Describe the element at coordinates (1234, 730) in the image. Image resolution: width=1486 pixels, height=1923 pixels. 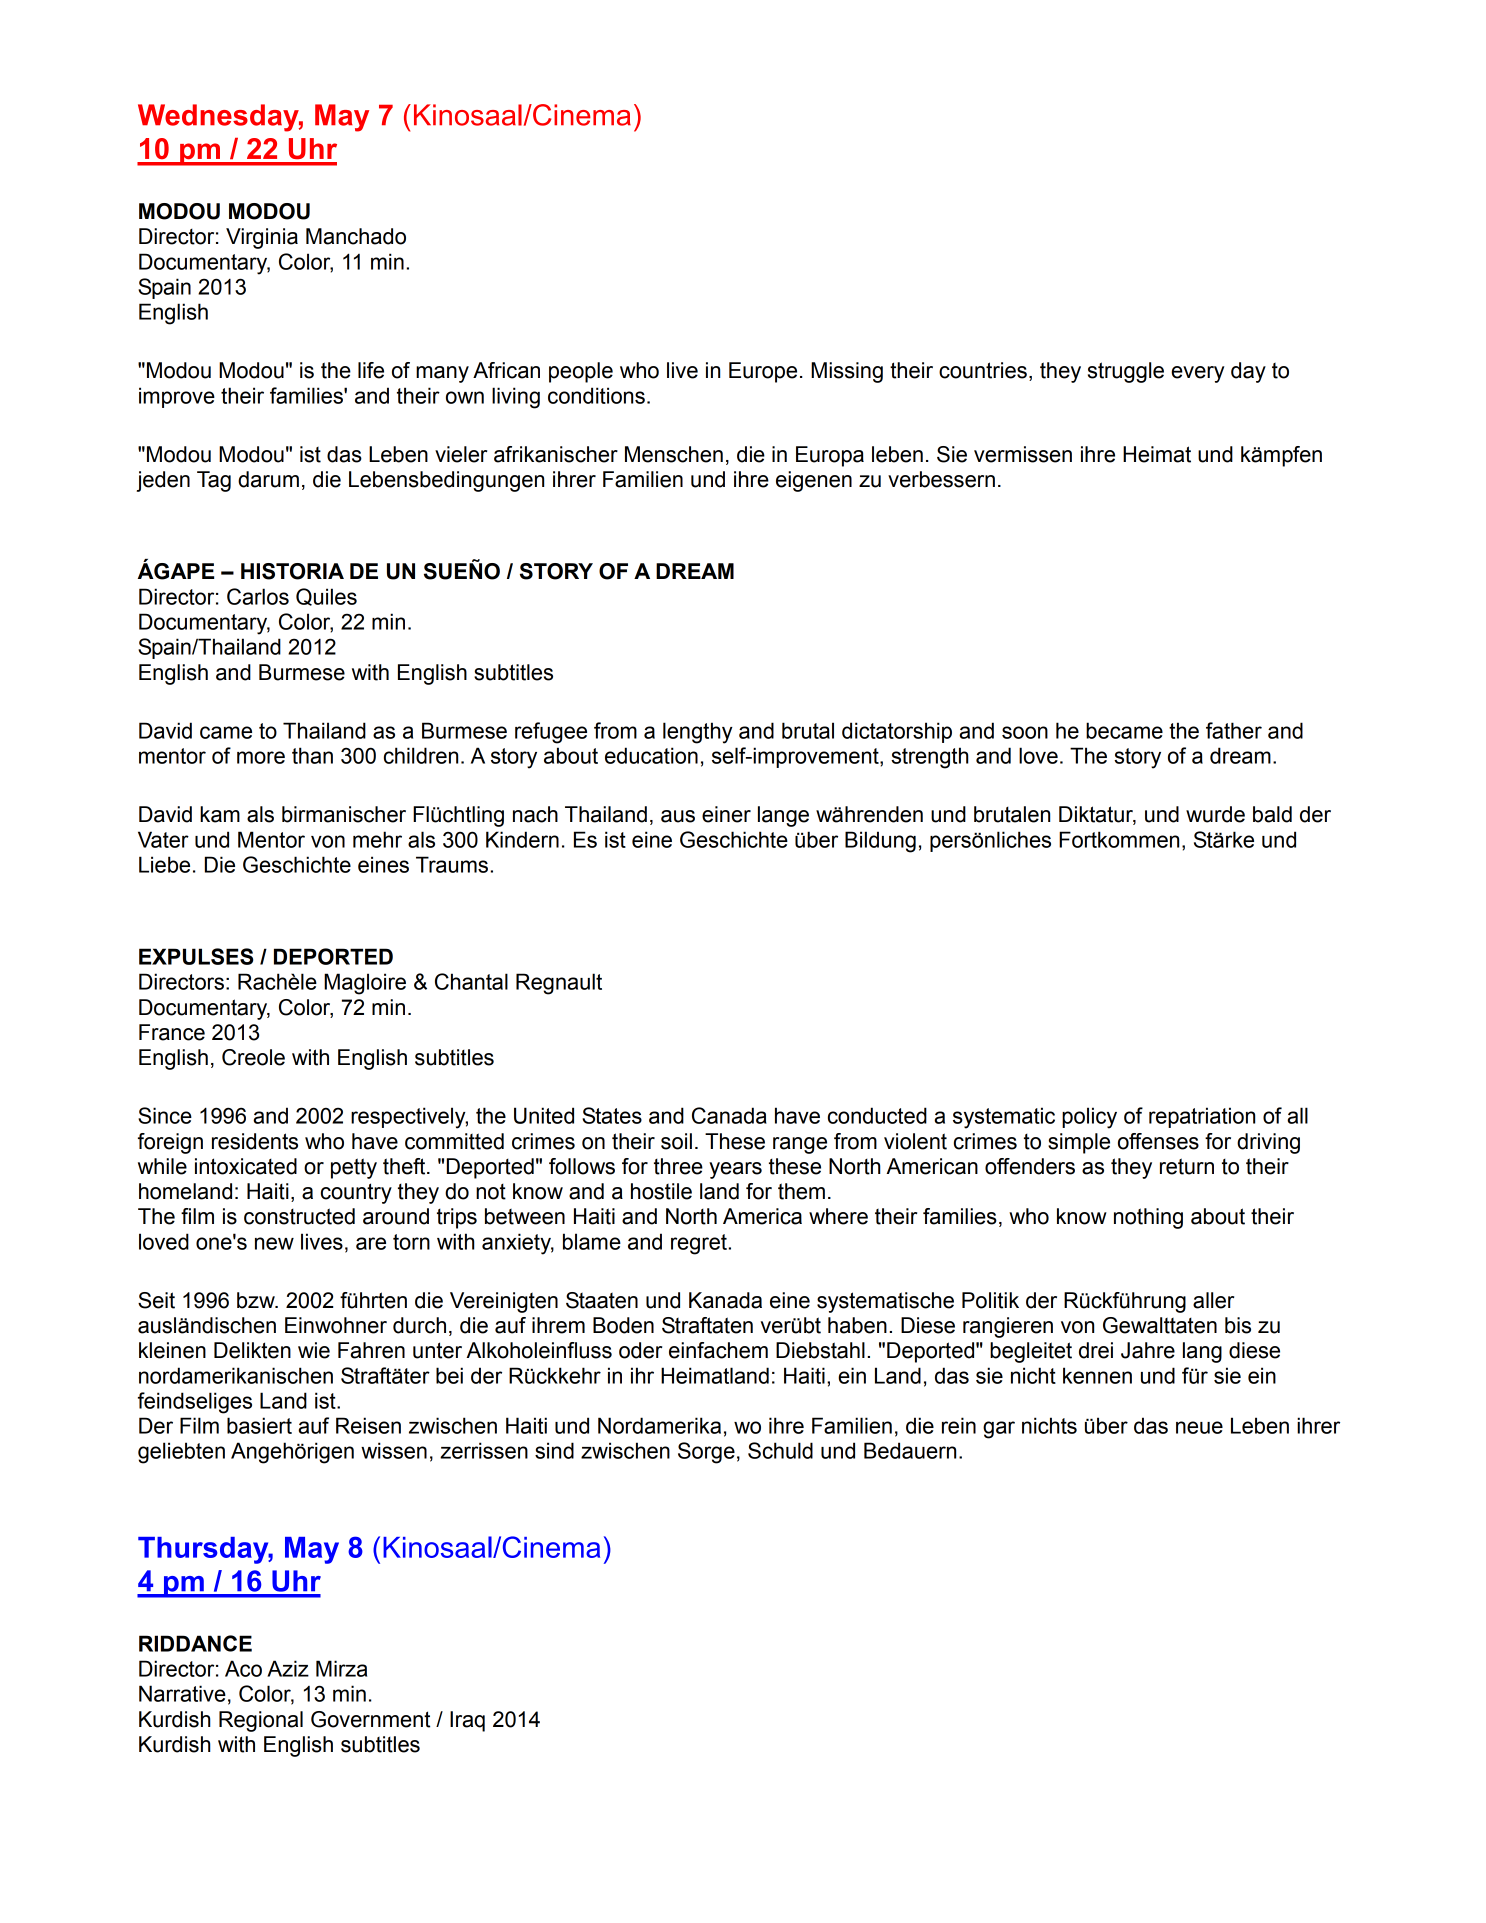
I see `father` at that location.
